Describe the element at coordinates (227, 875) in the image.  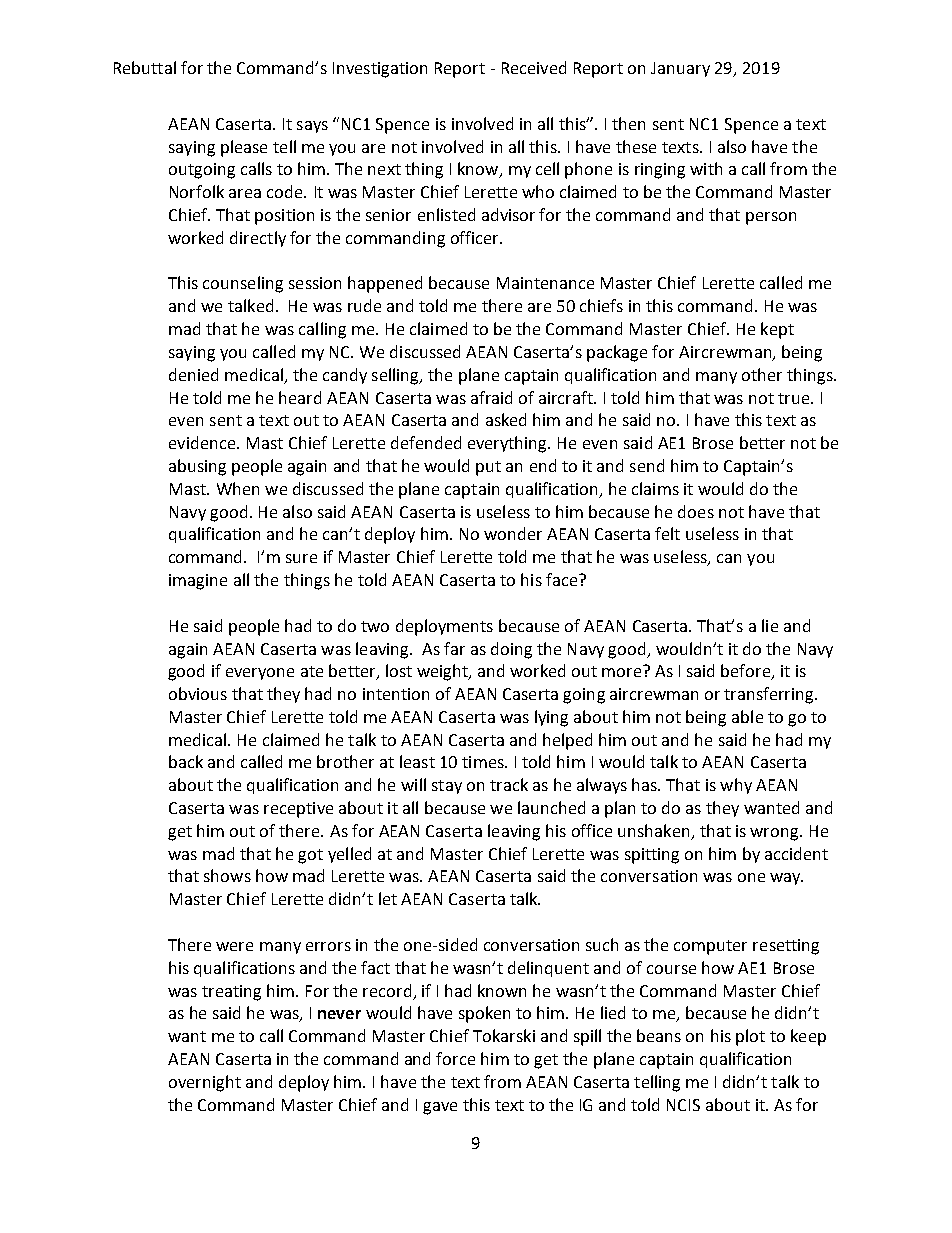
I see `shows` at that location.
